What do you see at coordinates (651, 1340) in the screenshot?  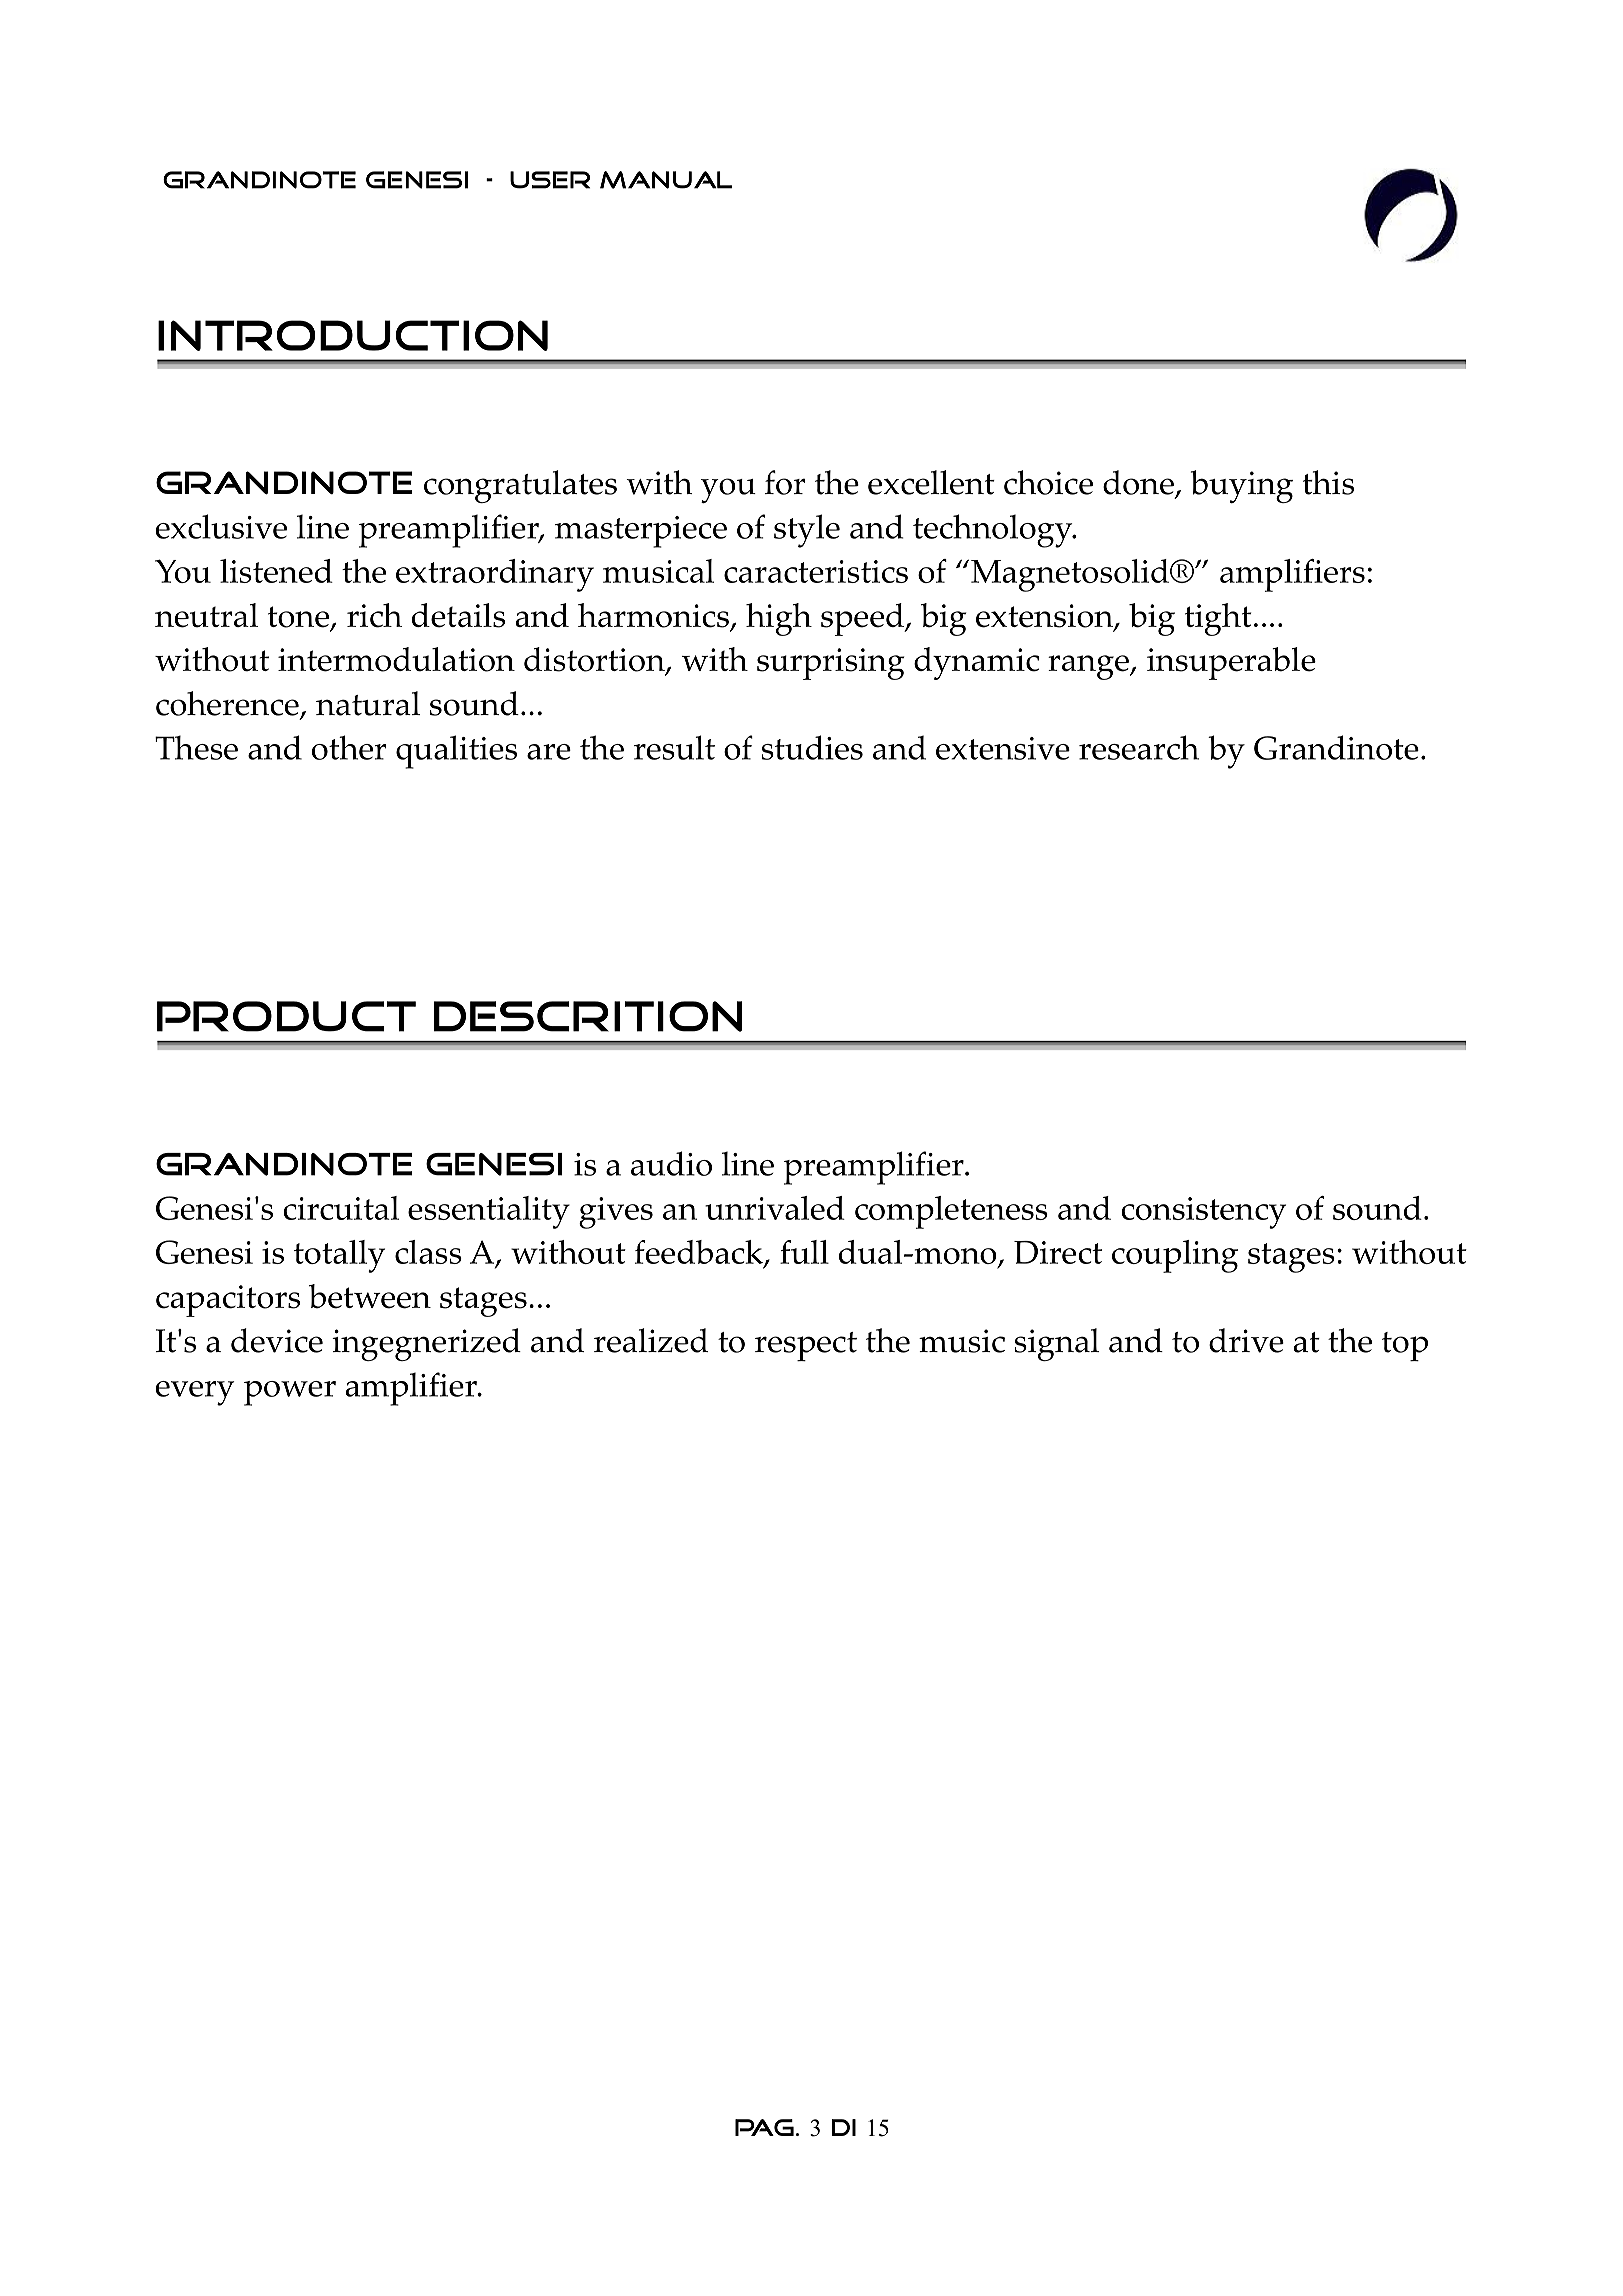 I see `realized` at bounding box center [651, 1340].
